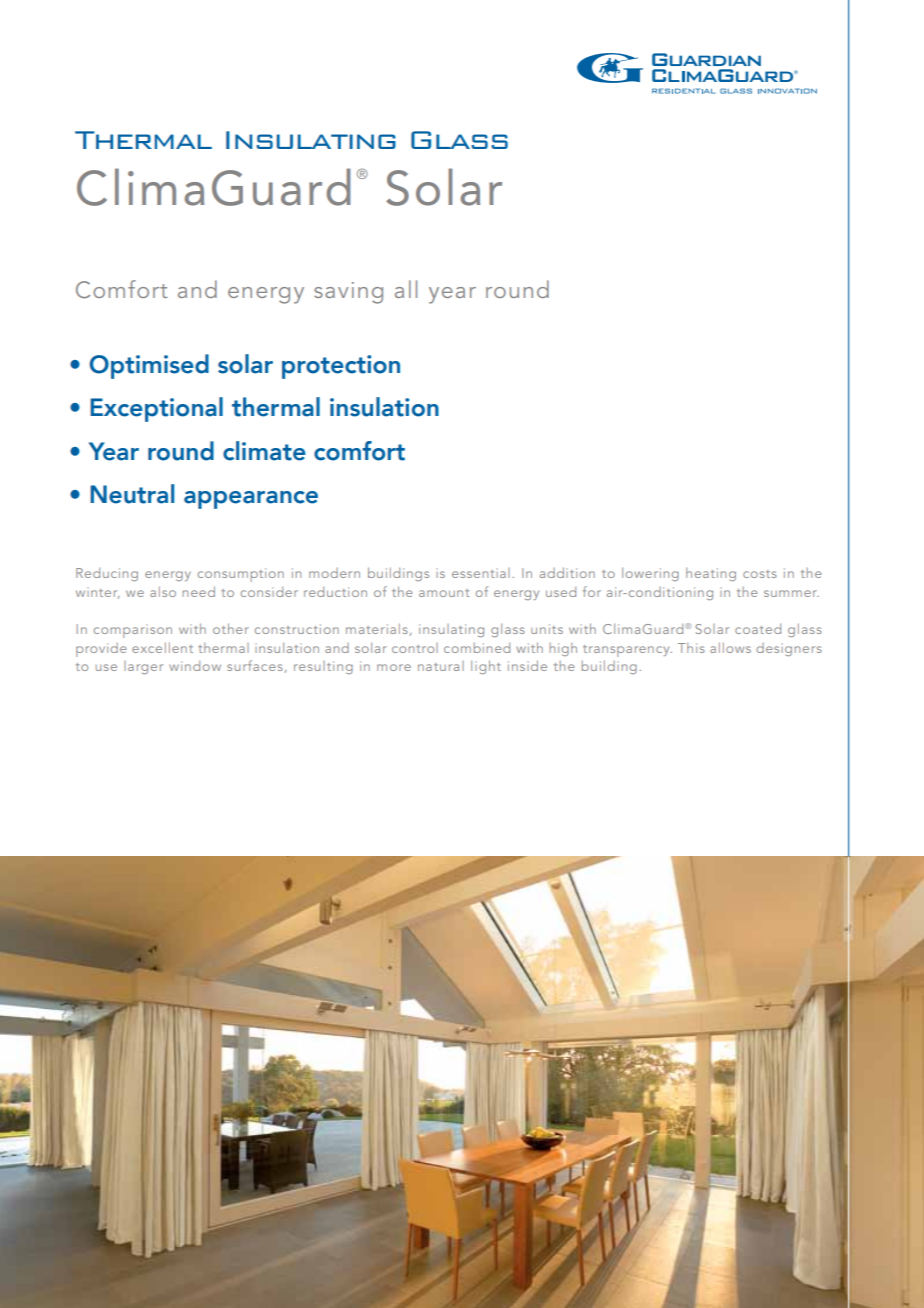 The image size is (924, 1308). Describe the element at coordinates (691, 648) in the screenshot. I see `This` at that location.
